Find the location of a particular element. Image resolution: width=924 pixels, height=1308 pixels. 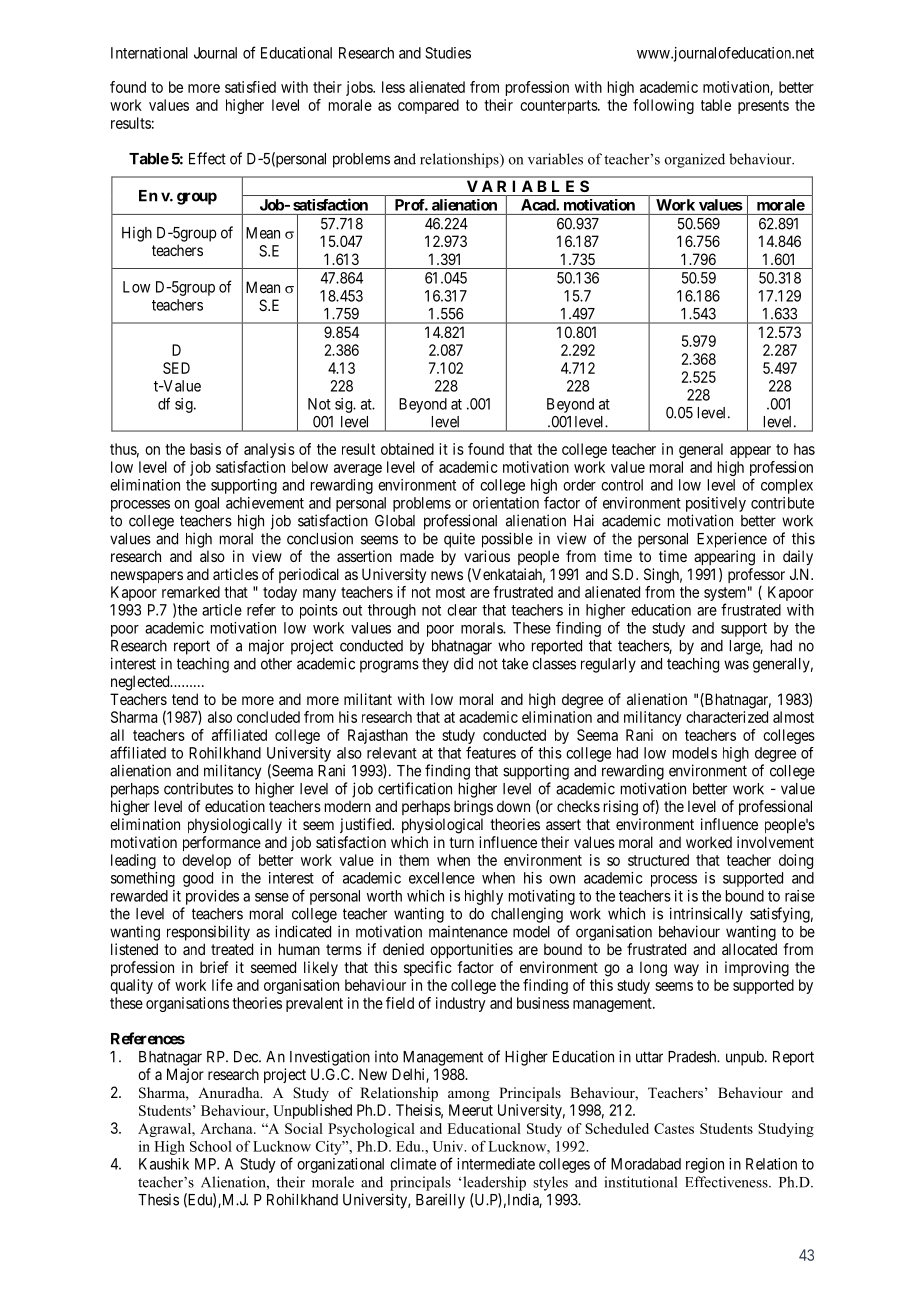

excellence is located at coordinates (442, 878).
